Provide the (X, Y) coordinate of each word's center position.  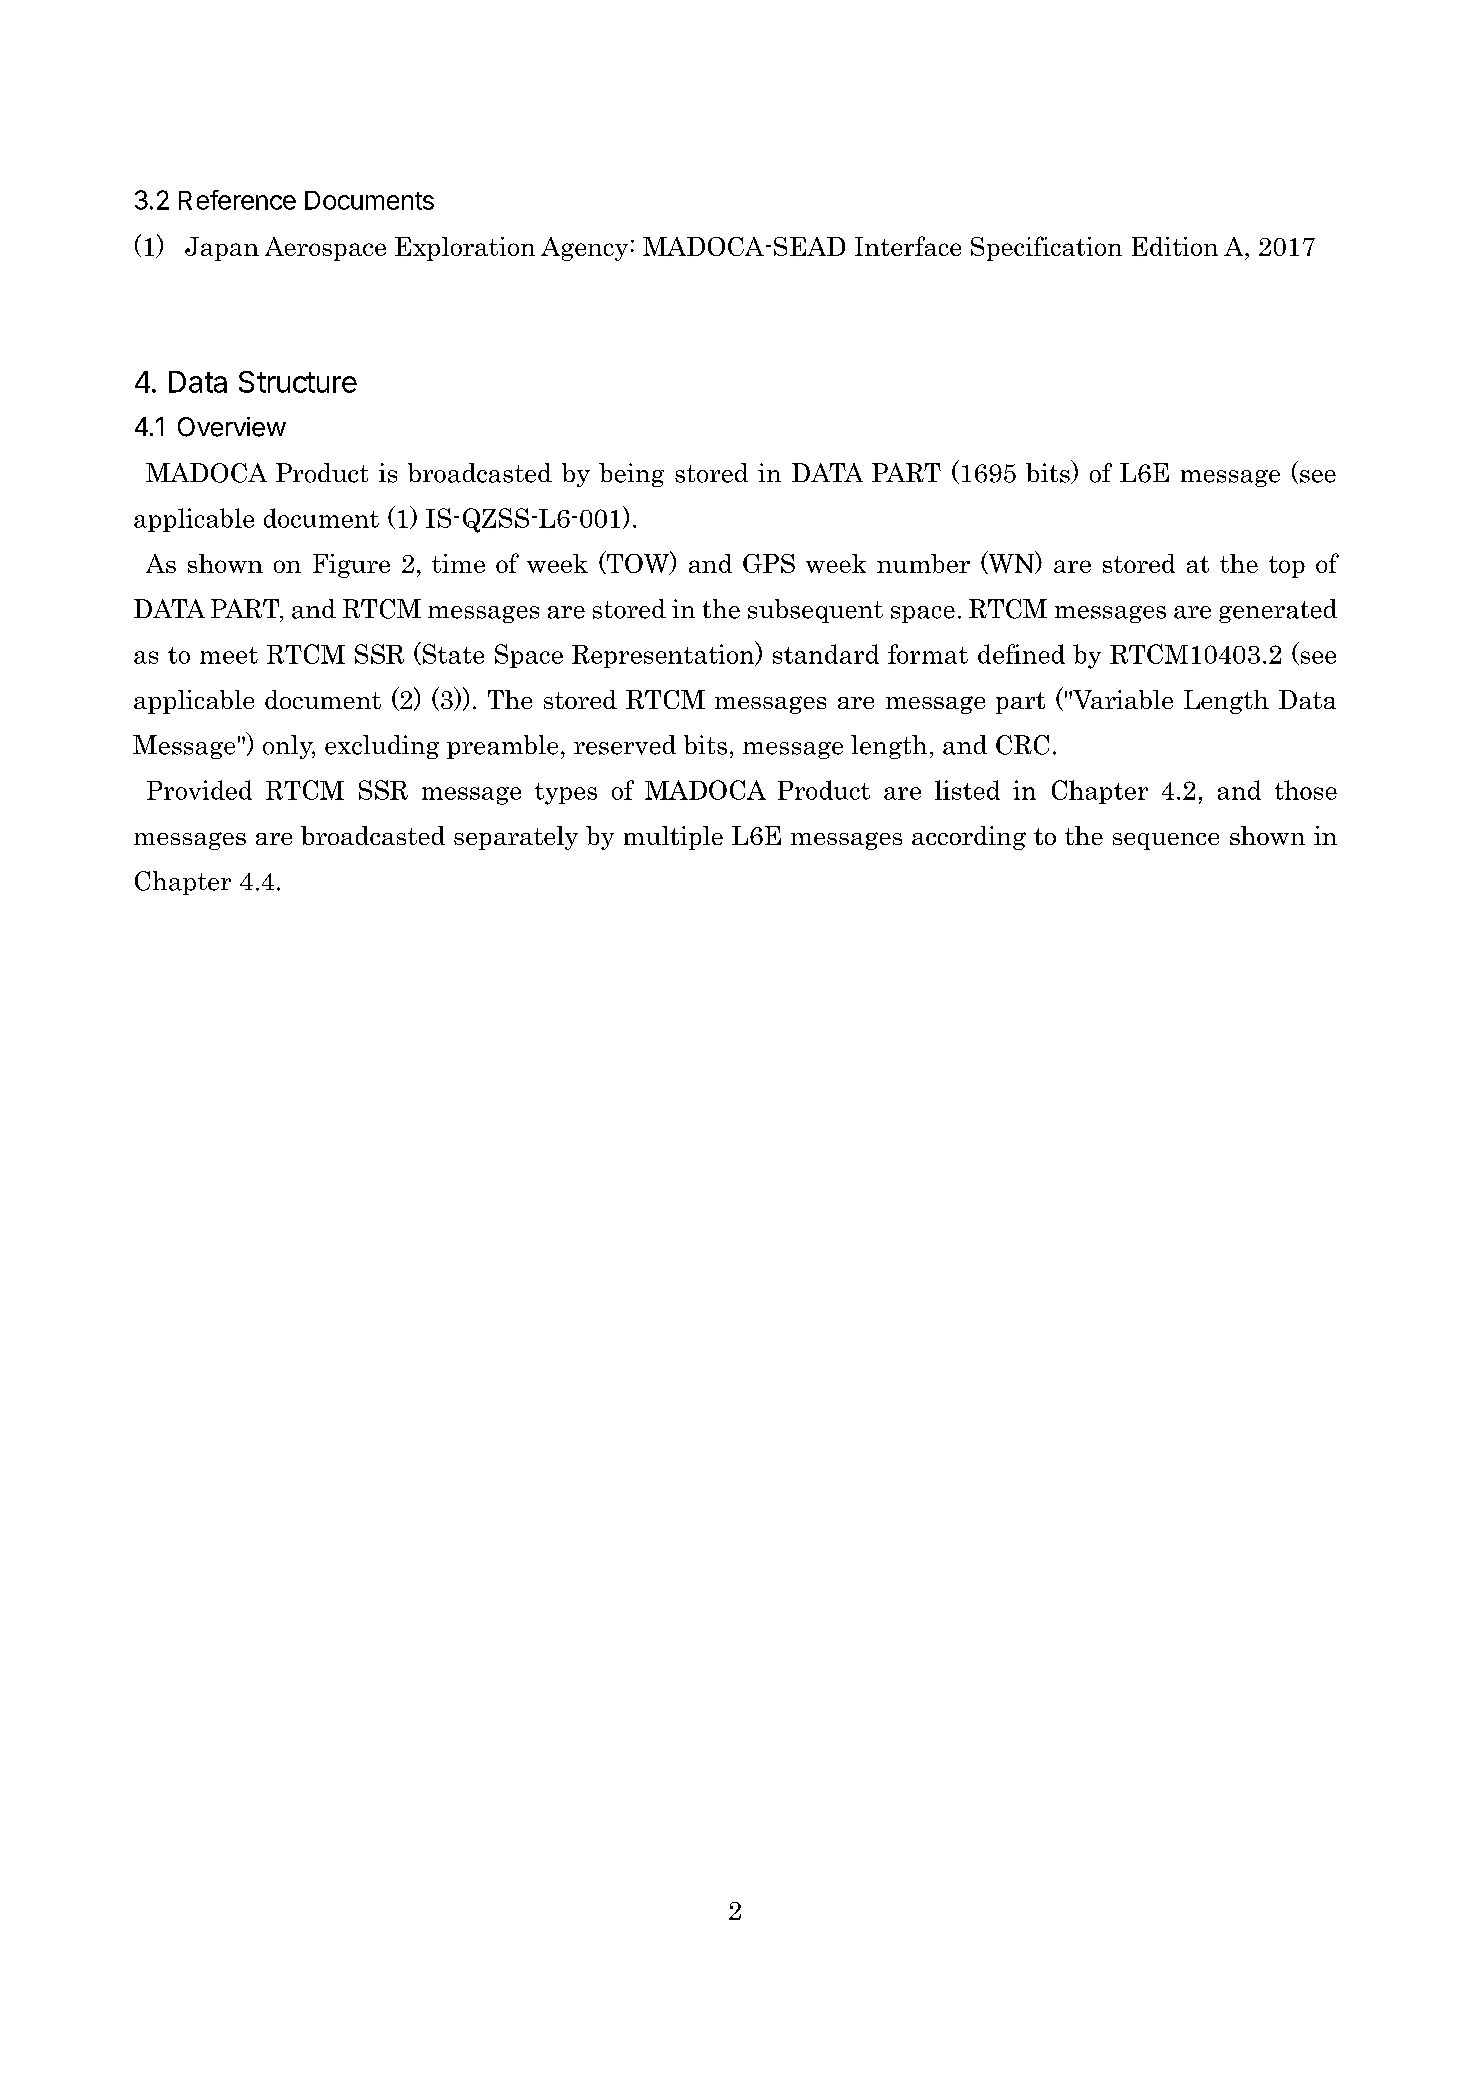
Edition (1175, 246)
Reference (237, 200)
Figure (351, 566)
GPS (769, 563)
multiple (673, 838)
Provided (199, 790)
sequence (1166, 841)
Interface (908, 246)
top (1287, 567)
